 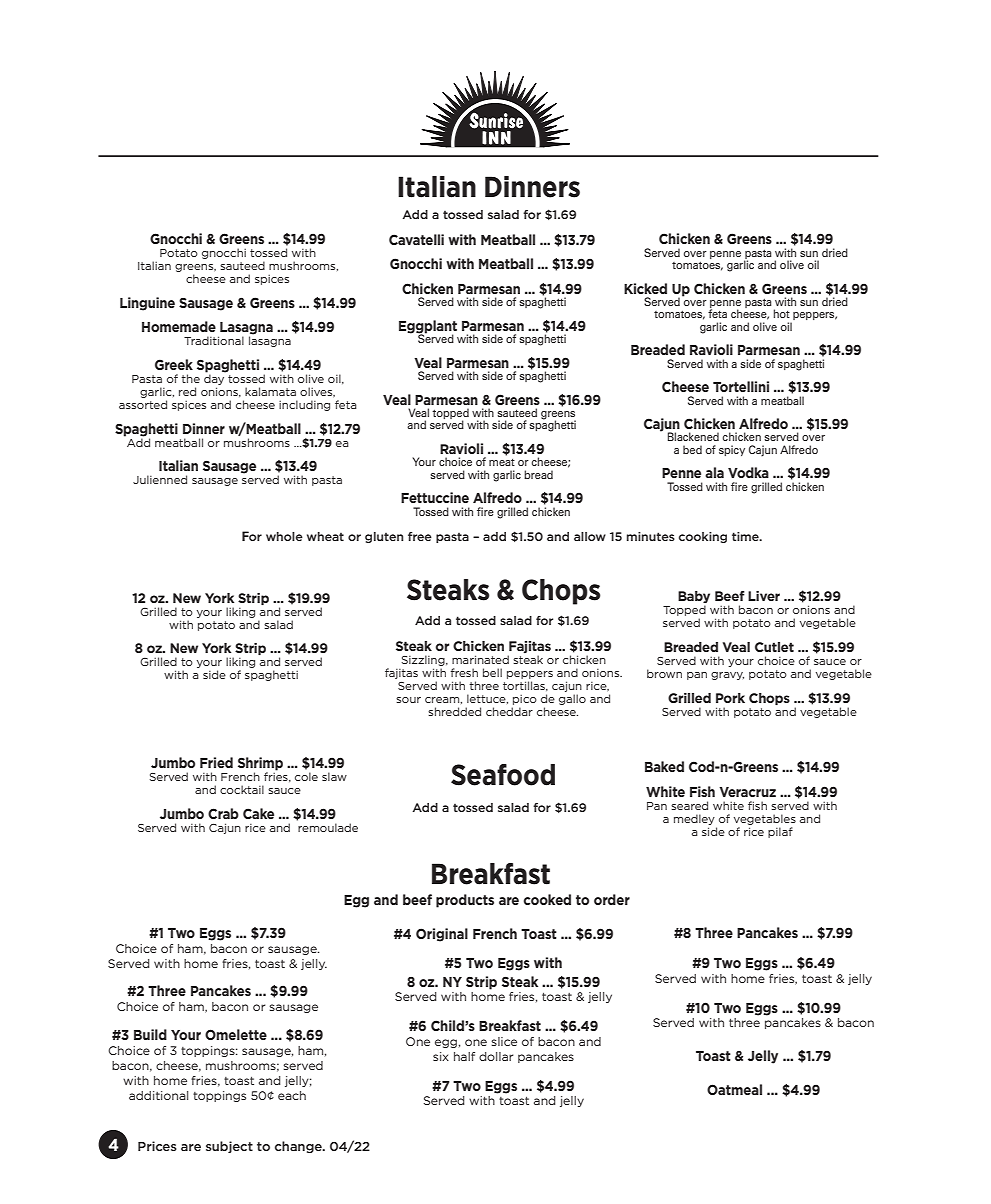 I want to click on Fettuccine, so click(x=435, y=497).
